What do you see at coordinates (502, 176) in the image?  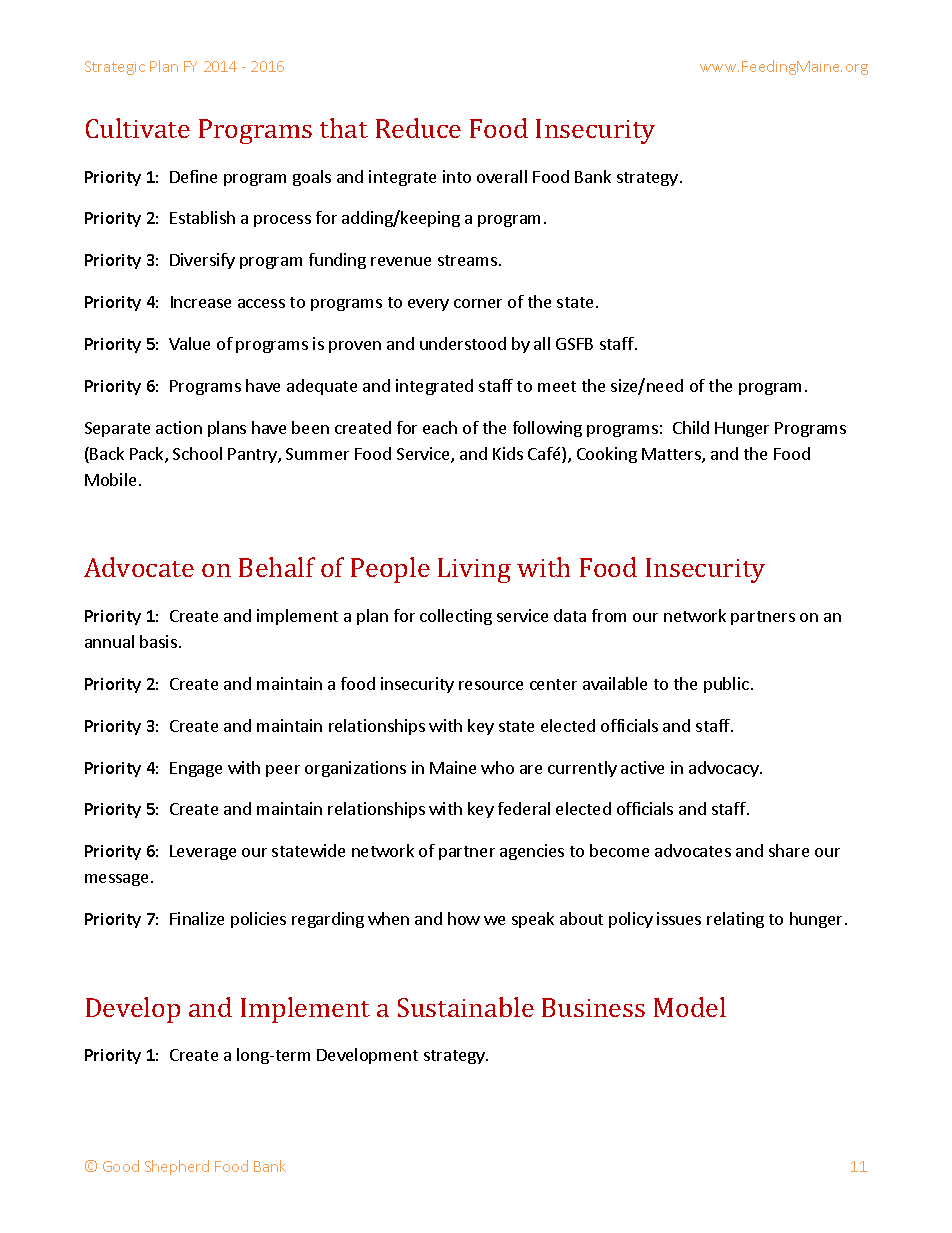 I see `overall` at bounding box center [502, 176].
